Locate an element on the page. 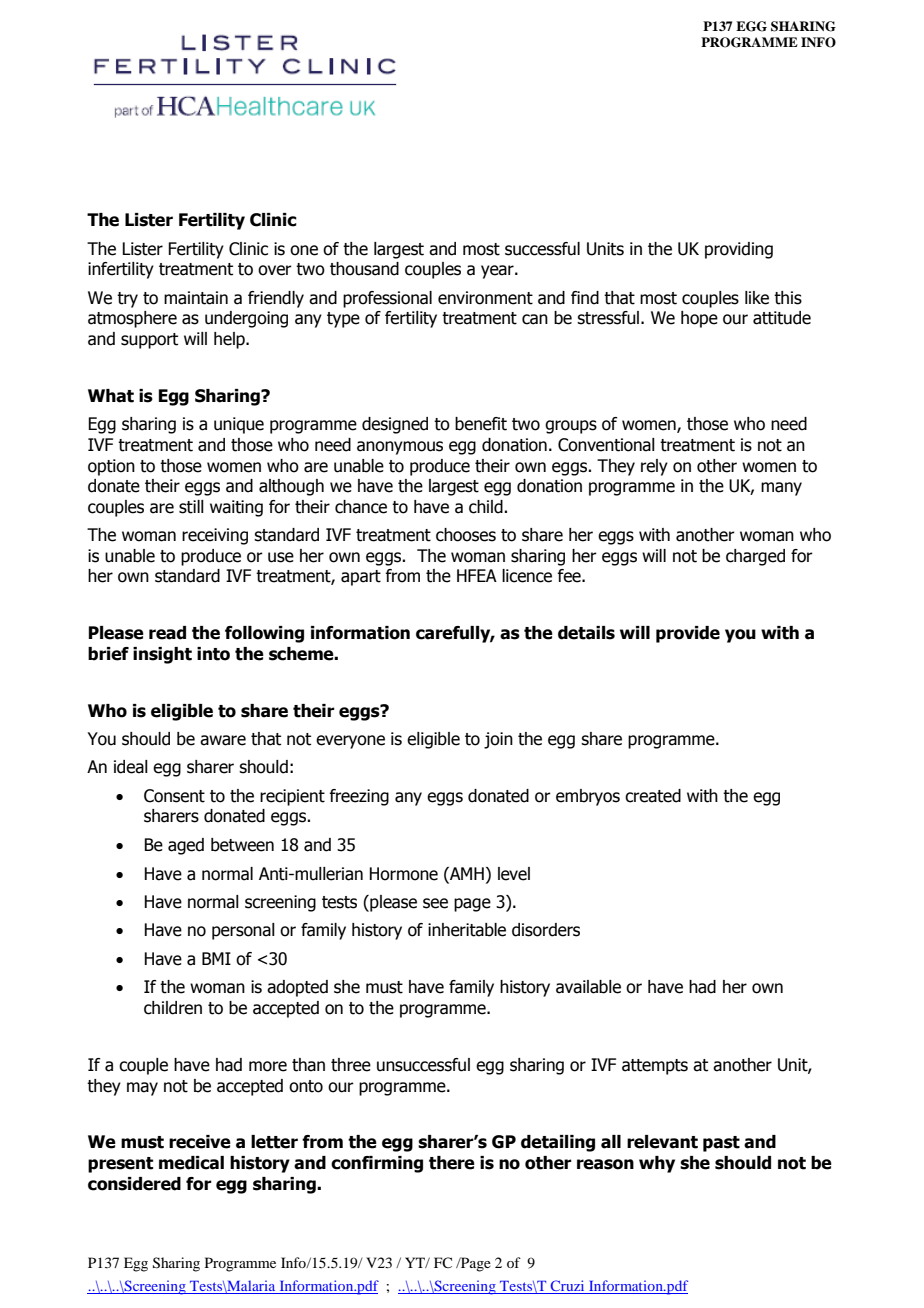 This image has height=1308, width=924. past is located at coordinates (721, 1144).
